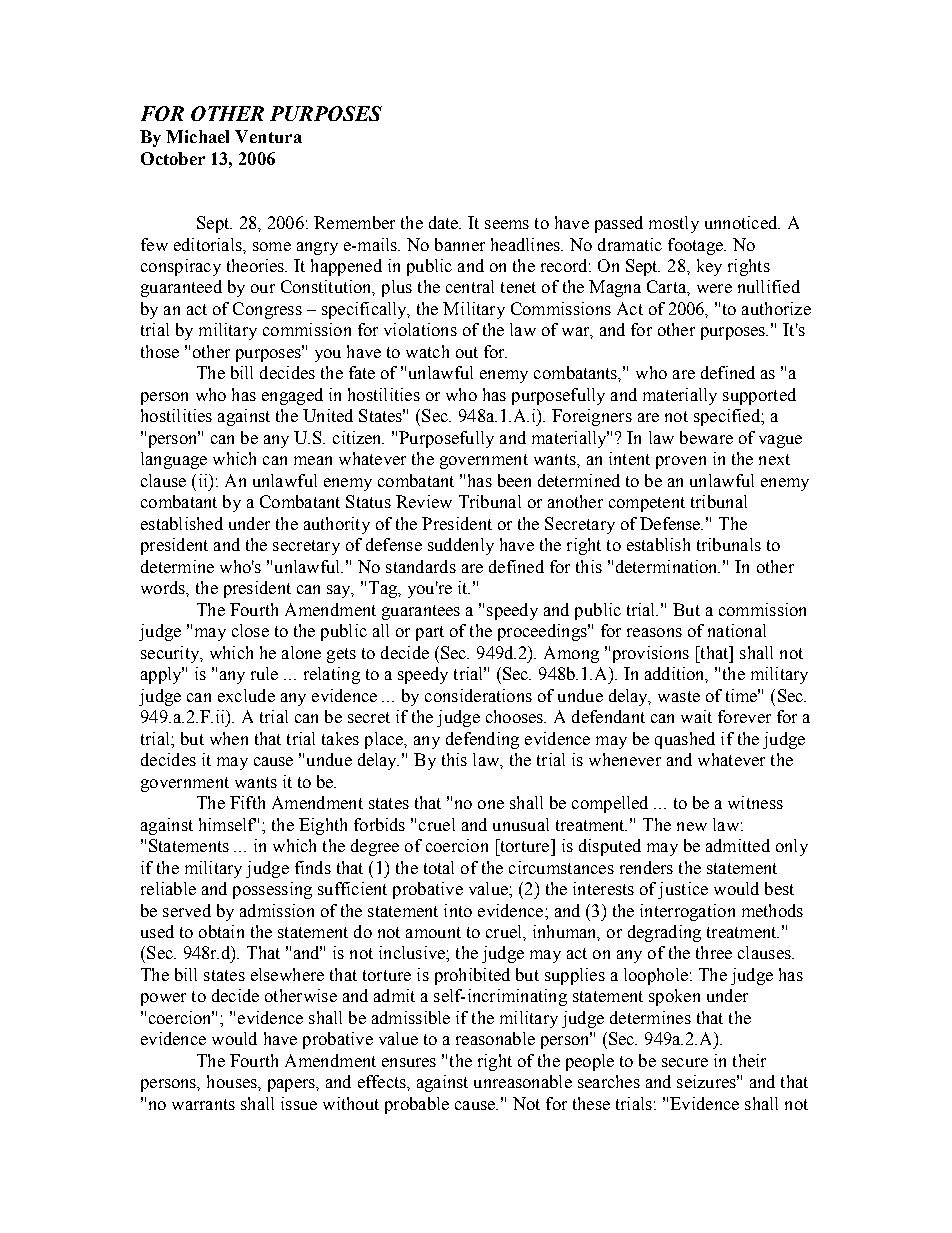 This document has width=952, height=1233. I want to click on quashed, so click(685, 740).
